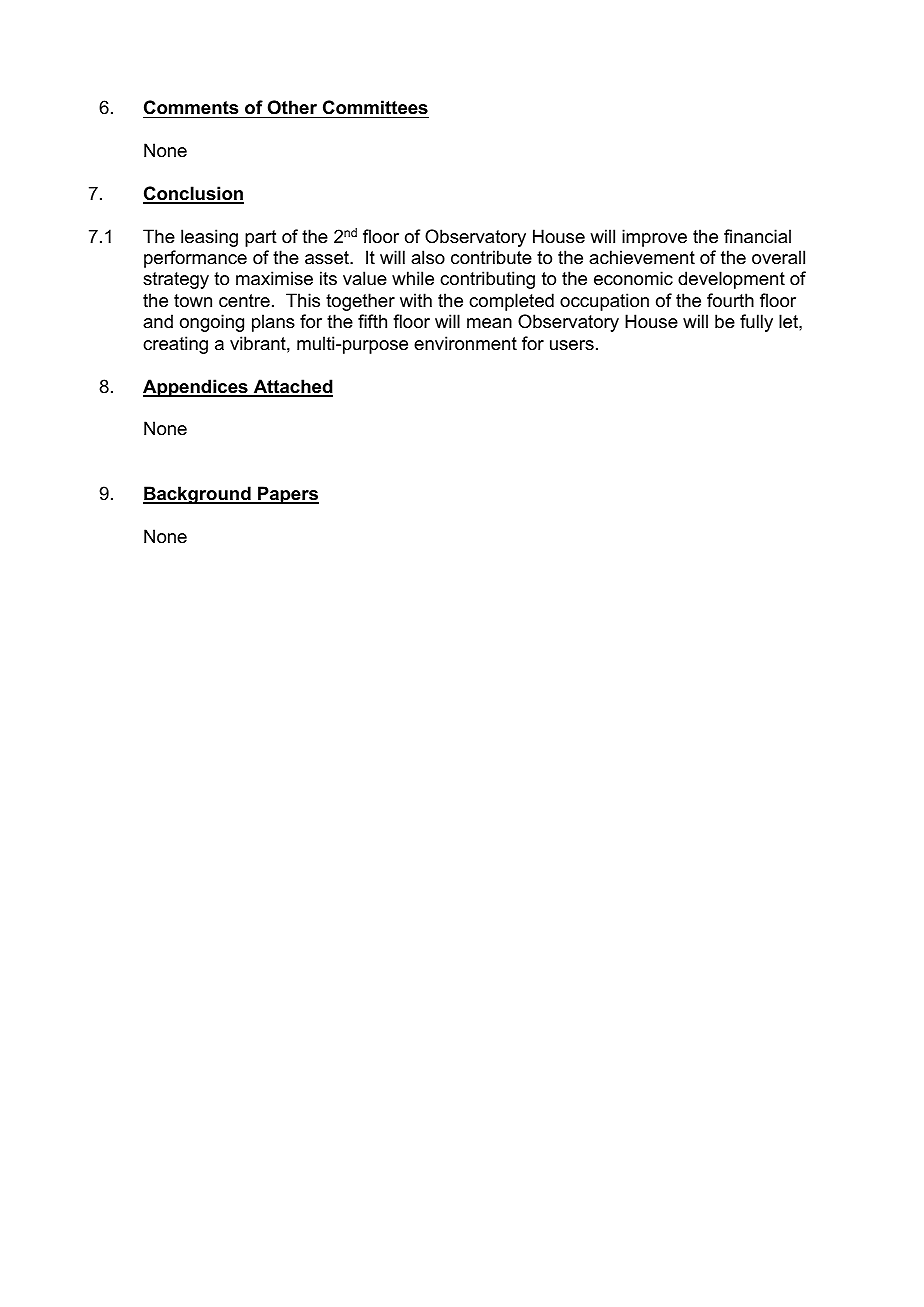 The width and height of the screenshot is (924, 1307). What do you see at coordinates (193, 194) in the screenshot?
I see `Conclusion` at bounding box center [193, 194].
